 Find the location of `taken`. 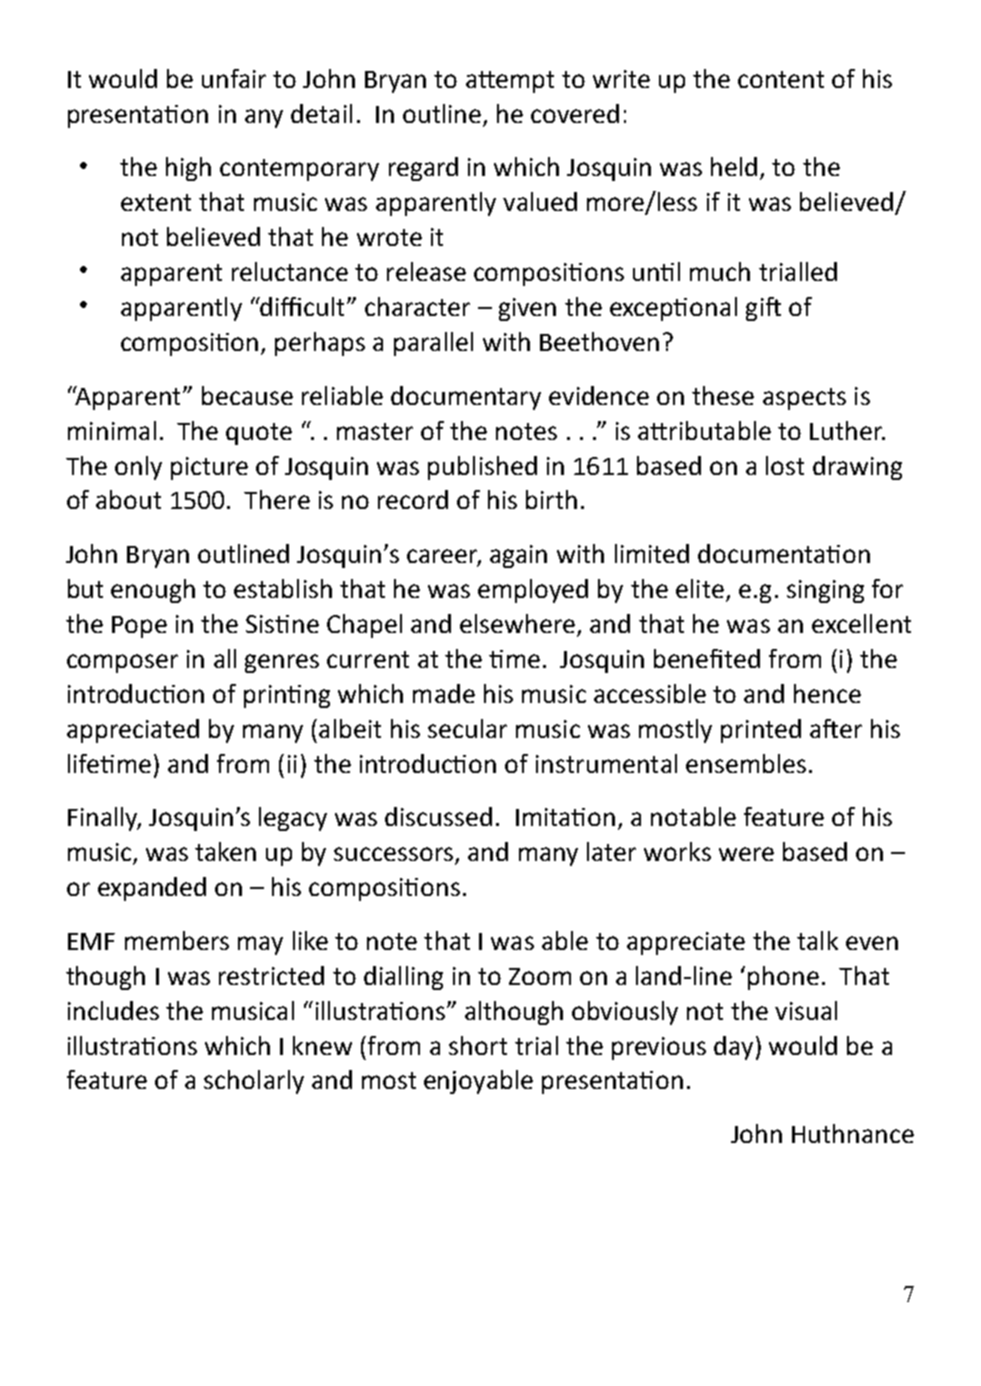

taken is located at coordinates (225, 851).
